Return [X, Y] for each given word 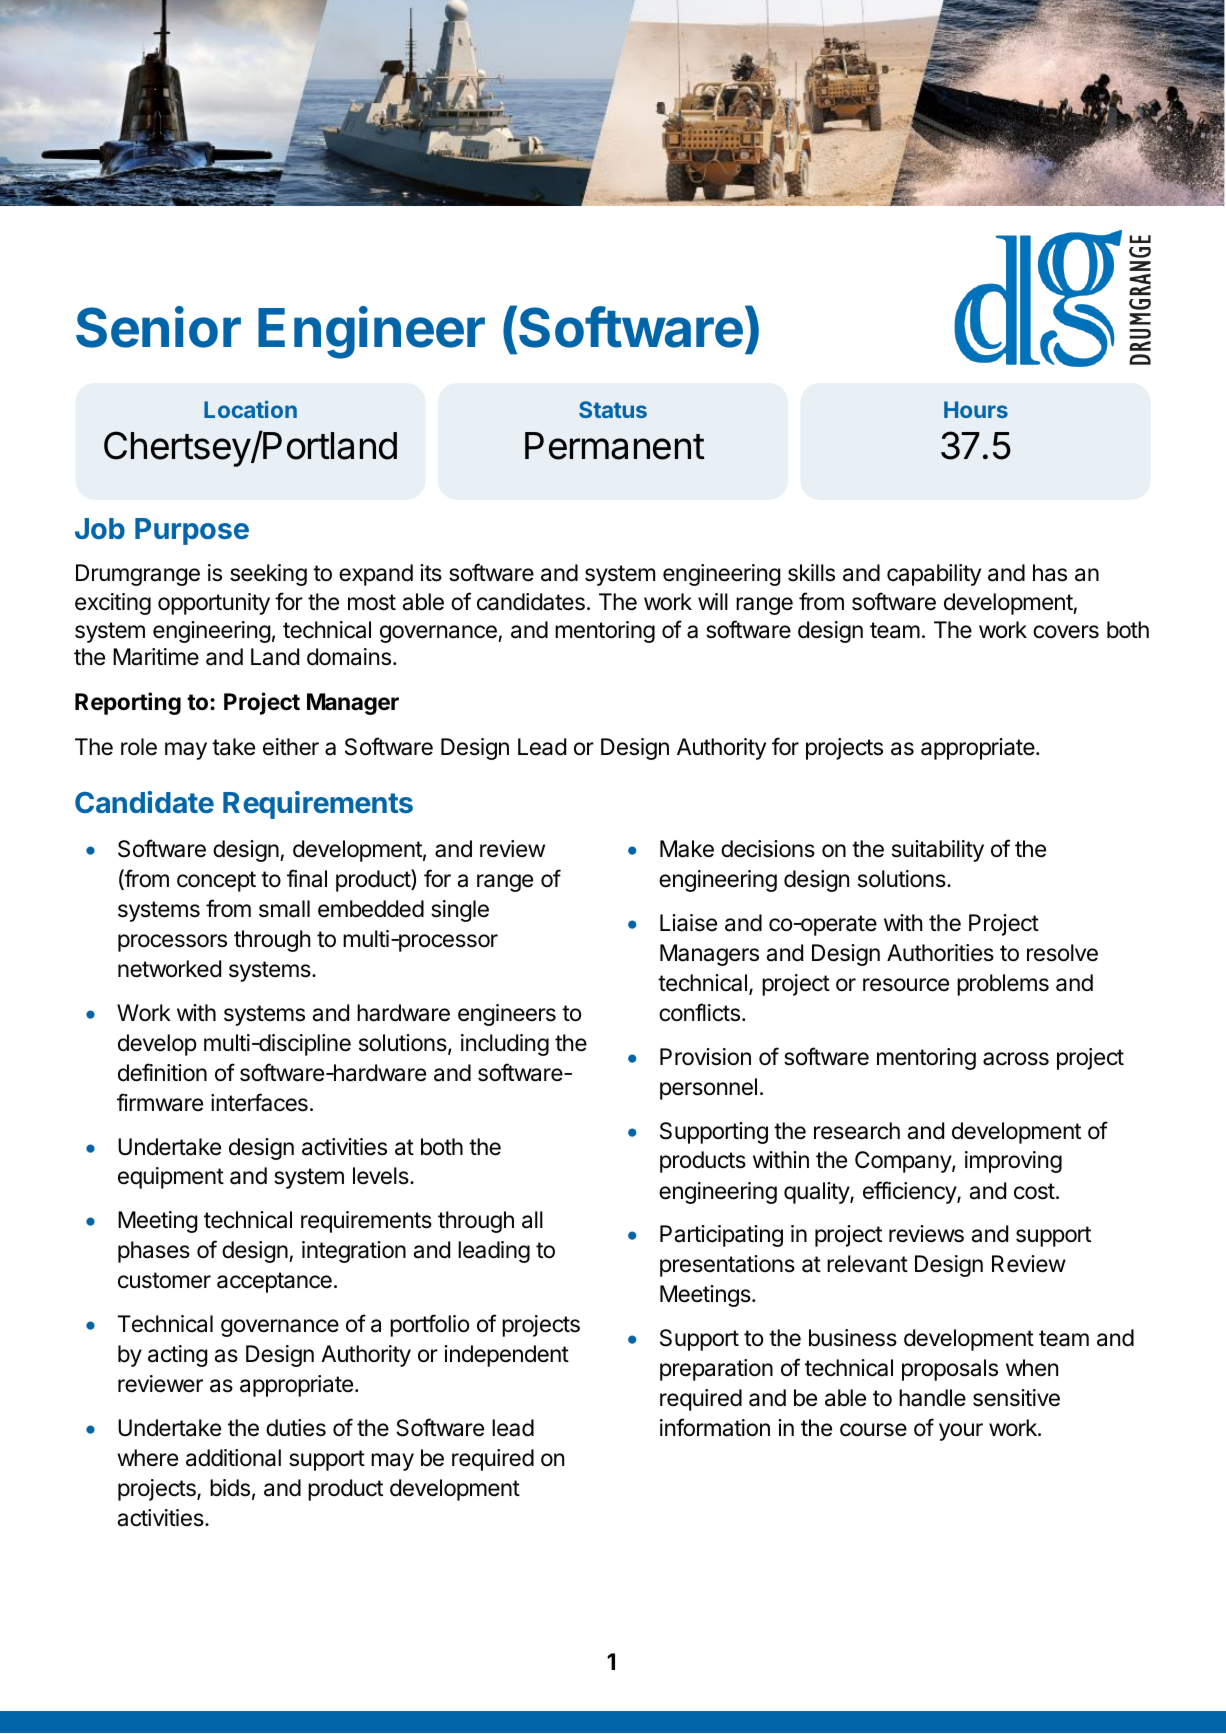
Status [613, 409]
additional [233, 1458]
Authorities [940, 953]
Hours [976, 409]
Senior [158, 327]
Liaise [688, 923]
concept [216, 881]
